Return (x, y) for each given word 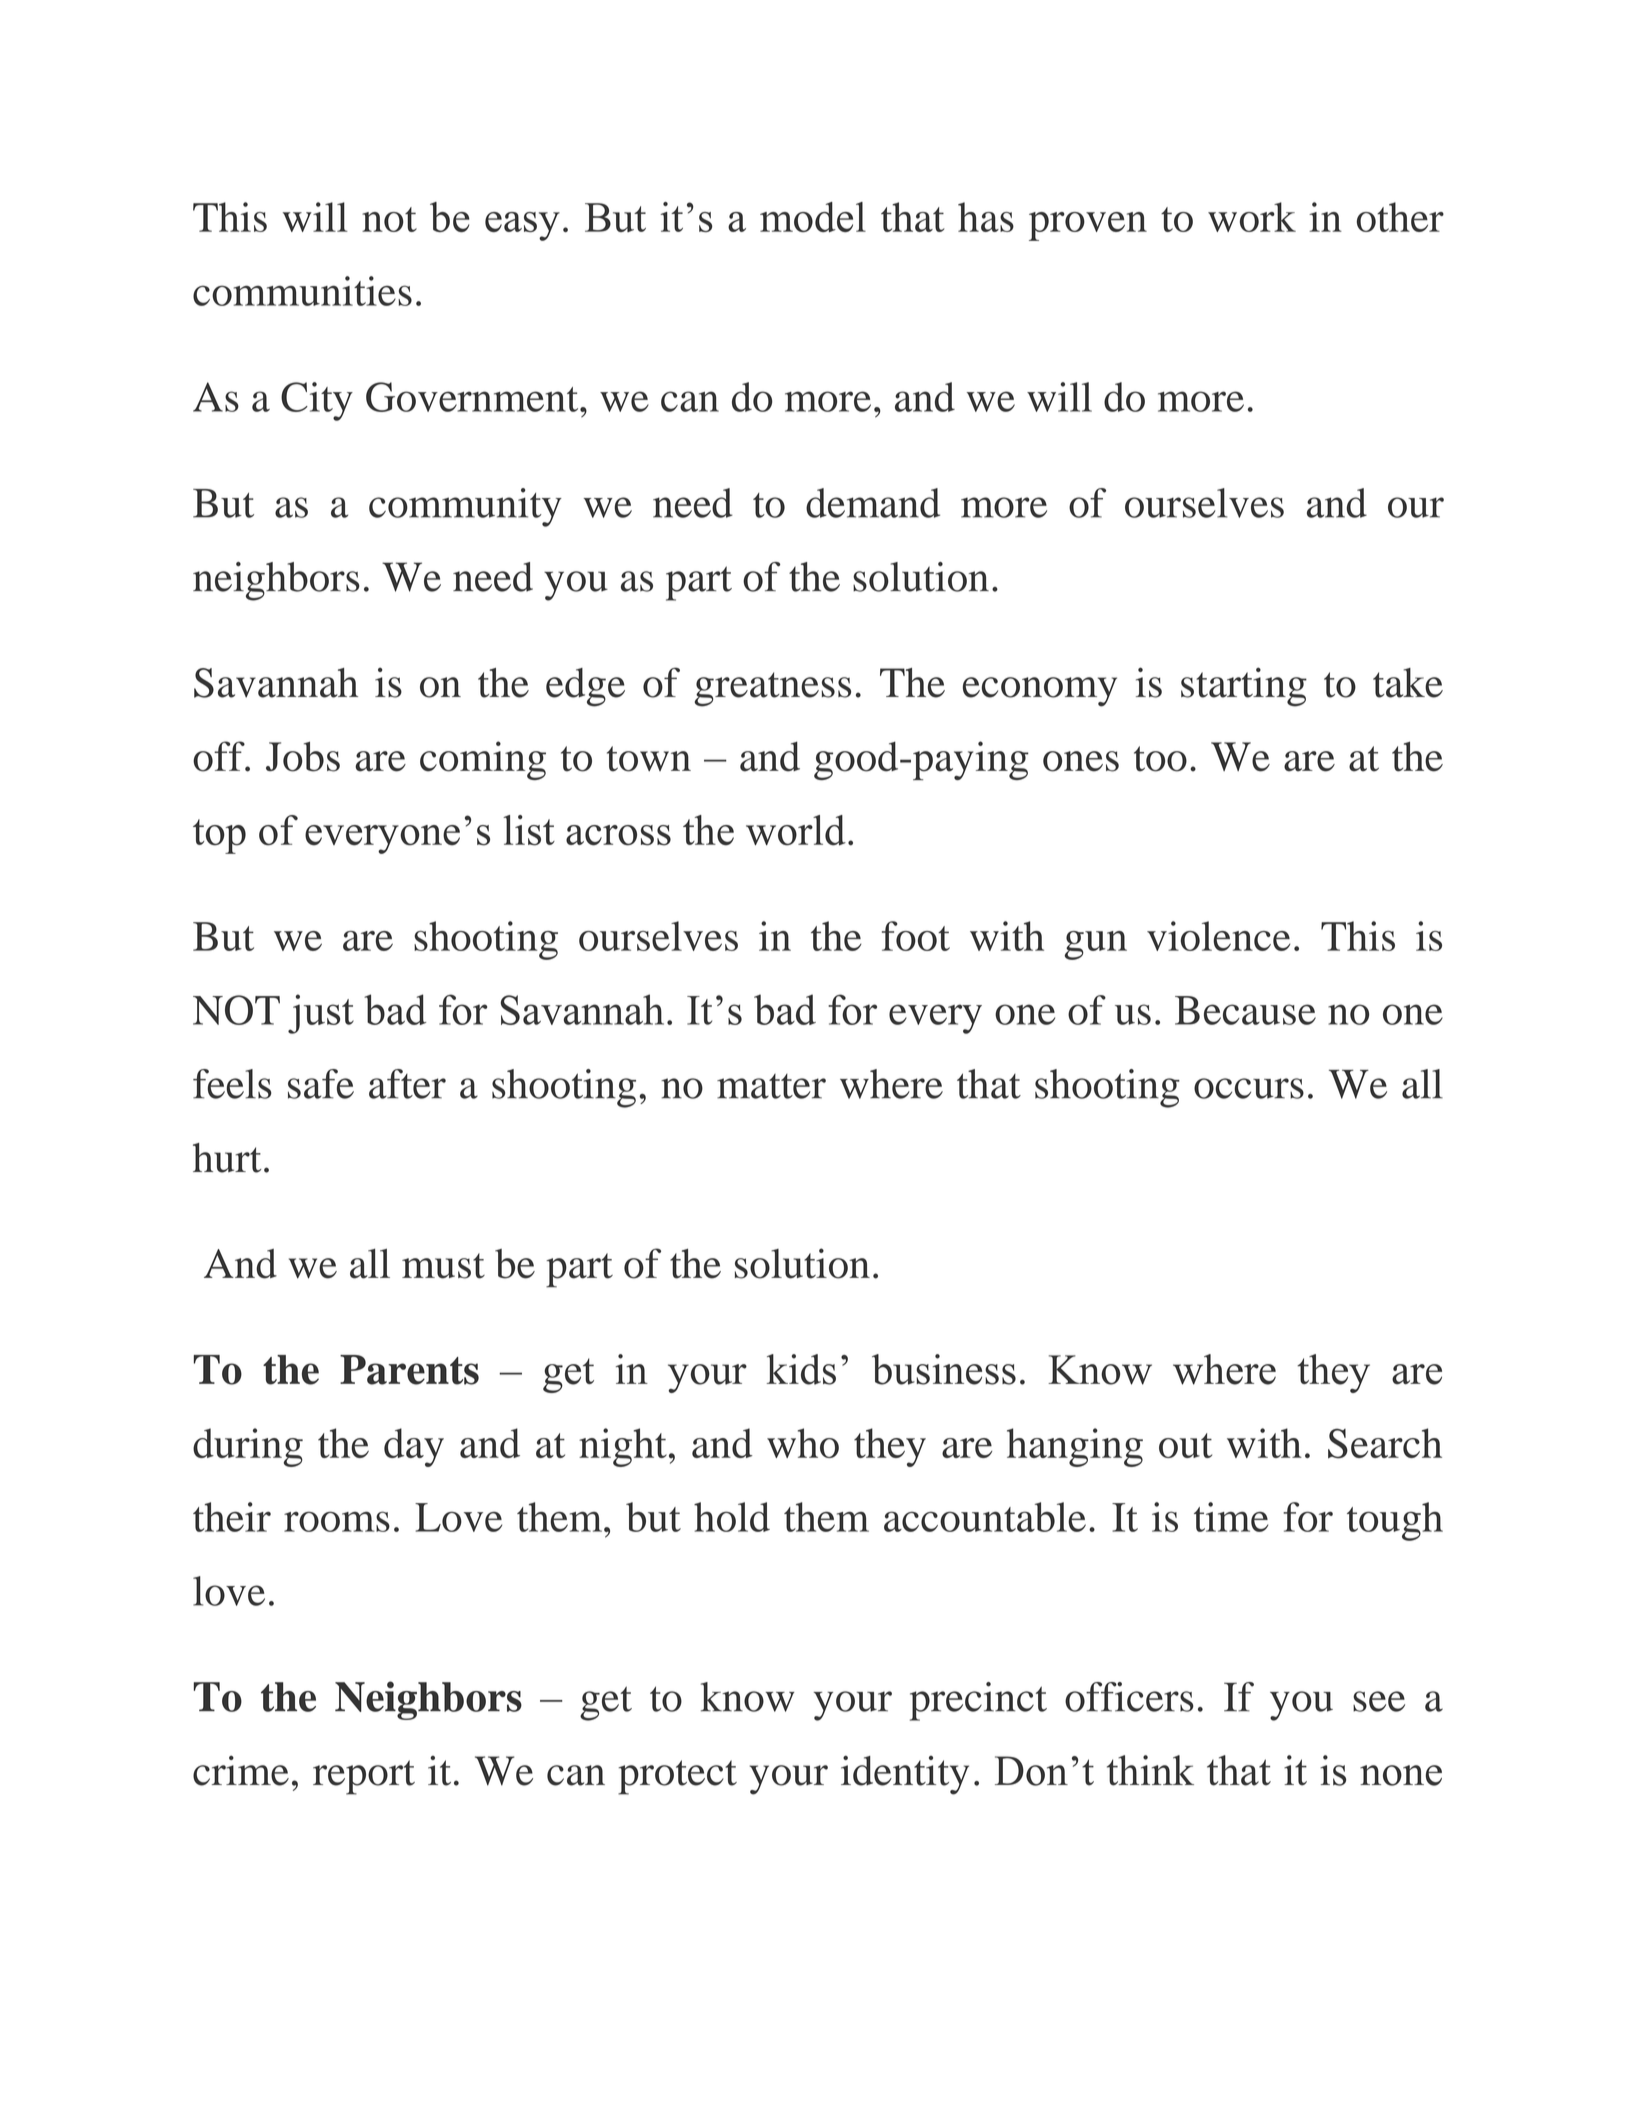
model (813, 217)
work (1252, 217)
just (321, 1014)
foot (916, 936)
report (364, 1777)
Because (1245, 1010)
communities (302, 291)
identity (905, 1775)
